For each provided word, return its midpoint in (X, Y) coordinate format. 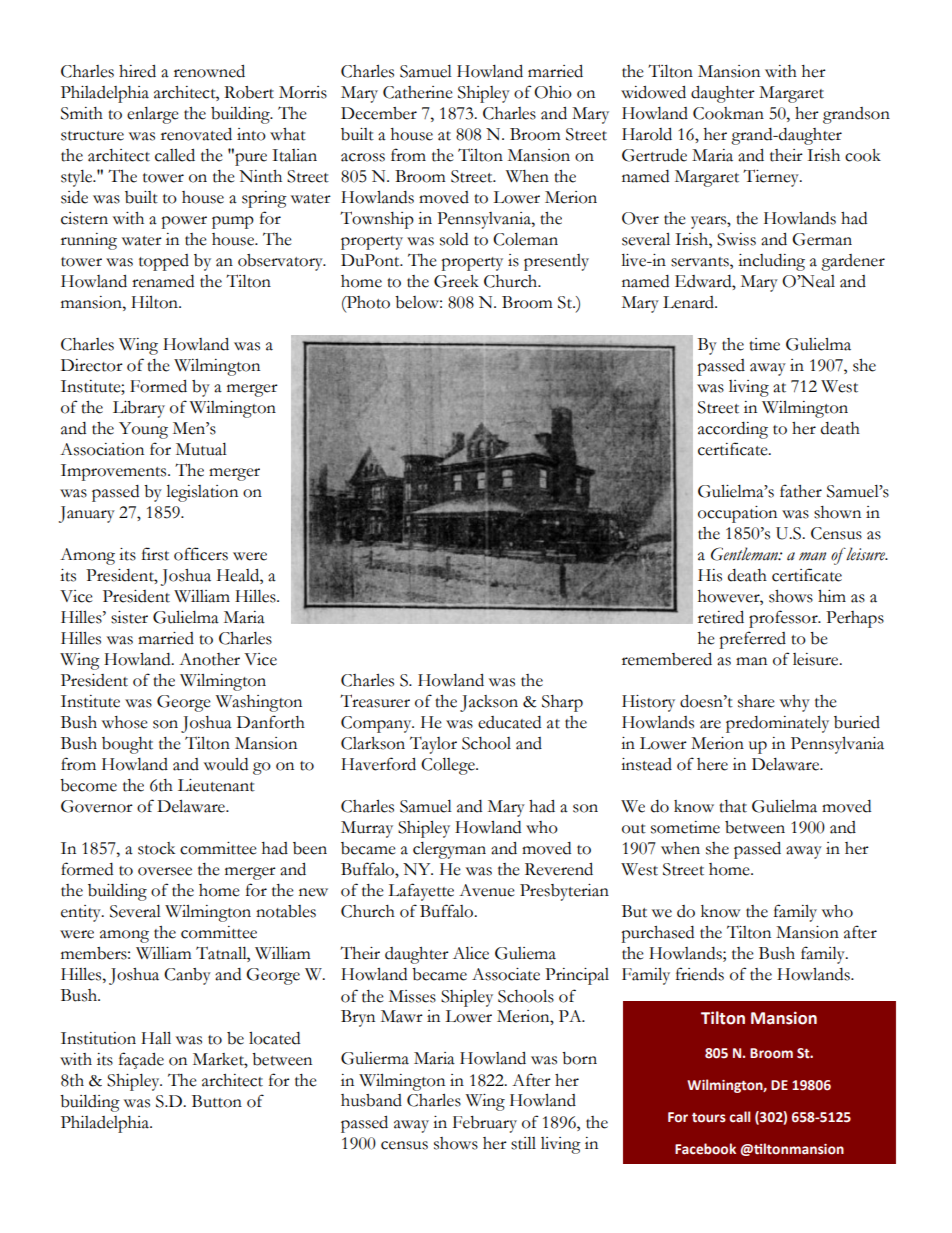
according (733, 430)
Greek (456, 281)
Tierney (772, 178)
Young (143, 430)
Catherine (418, 92)
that (733, 806)
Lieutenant (216, 785)
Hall (156, 1038)
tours (709, 1118)
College (449, 766)
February (485, 1124)
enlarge (153, 115)
